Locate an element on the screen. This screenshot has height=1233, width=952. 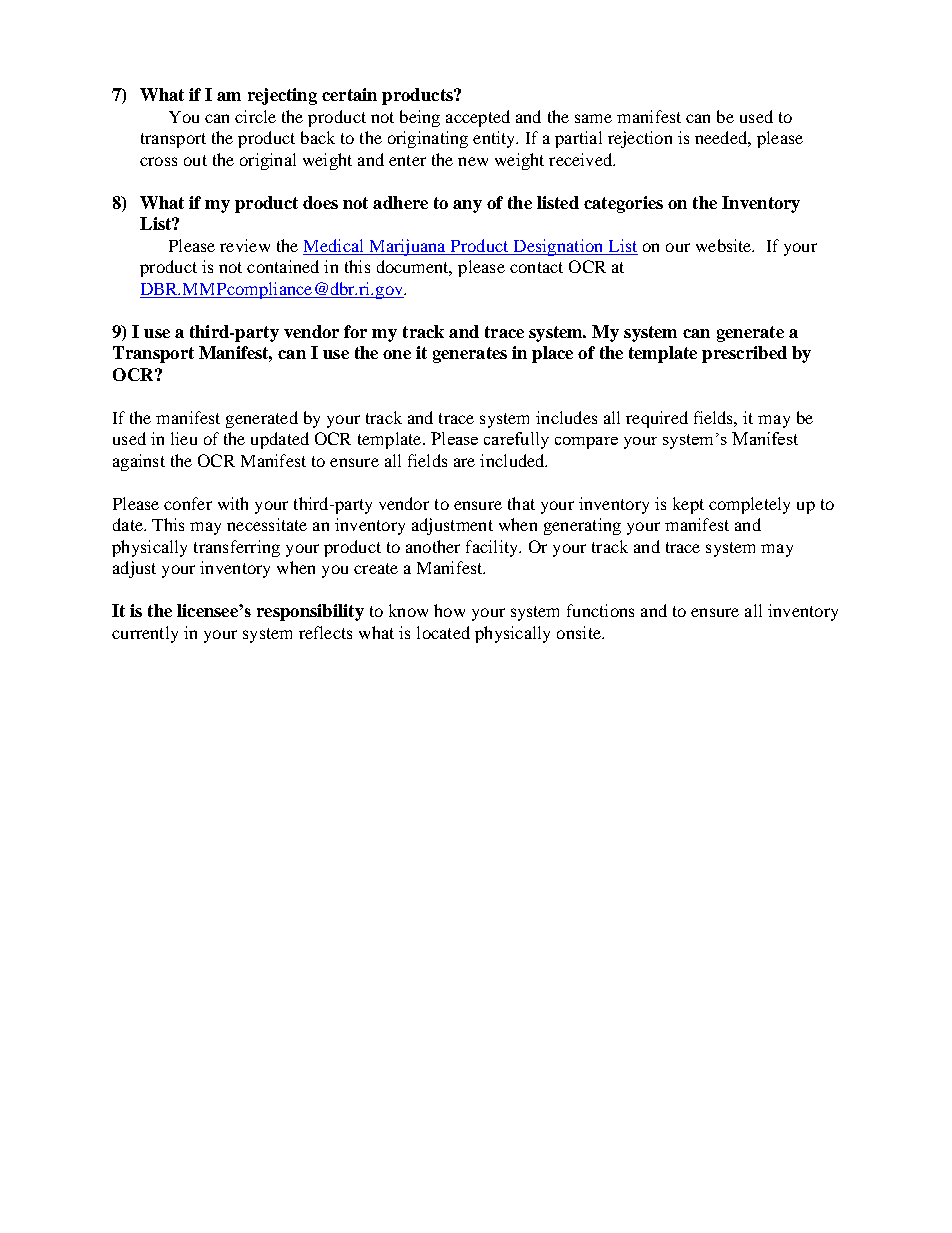
Marijuana is located at coordinates (407, 247).
